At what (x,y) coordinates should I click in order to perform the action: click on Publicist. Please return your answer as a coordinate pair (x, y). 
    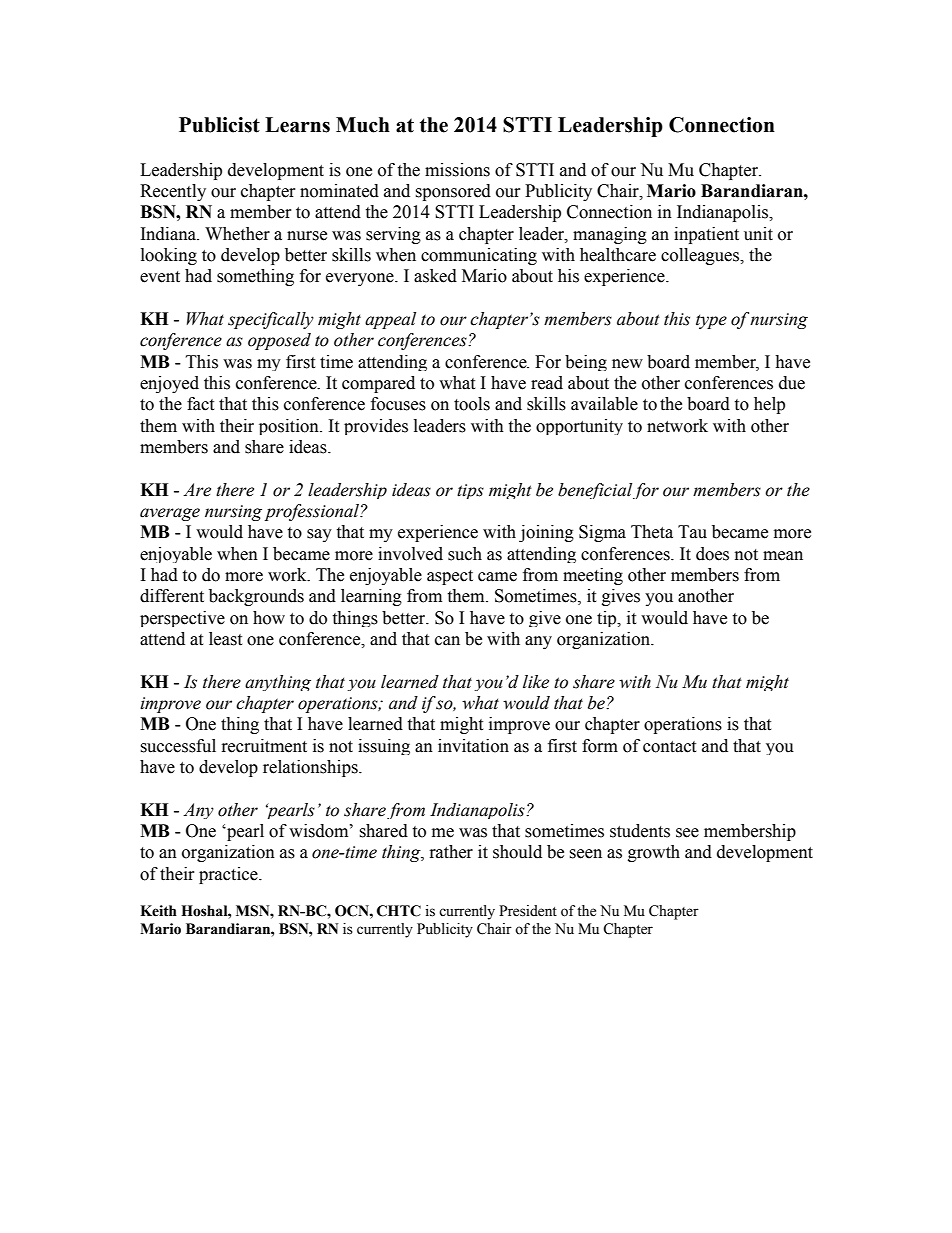
    Looking at the image, I should click on (219, 125).
